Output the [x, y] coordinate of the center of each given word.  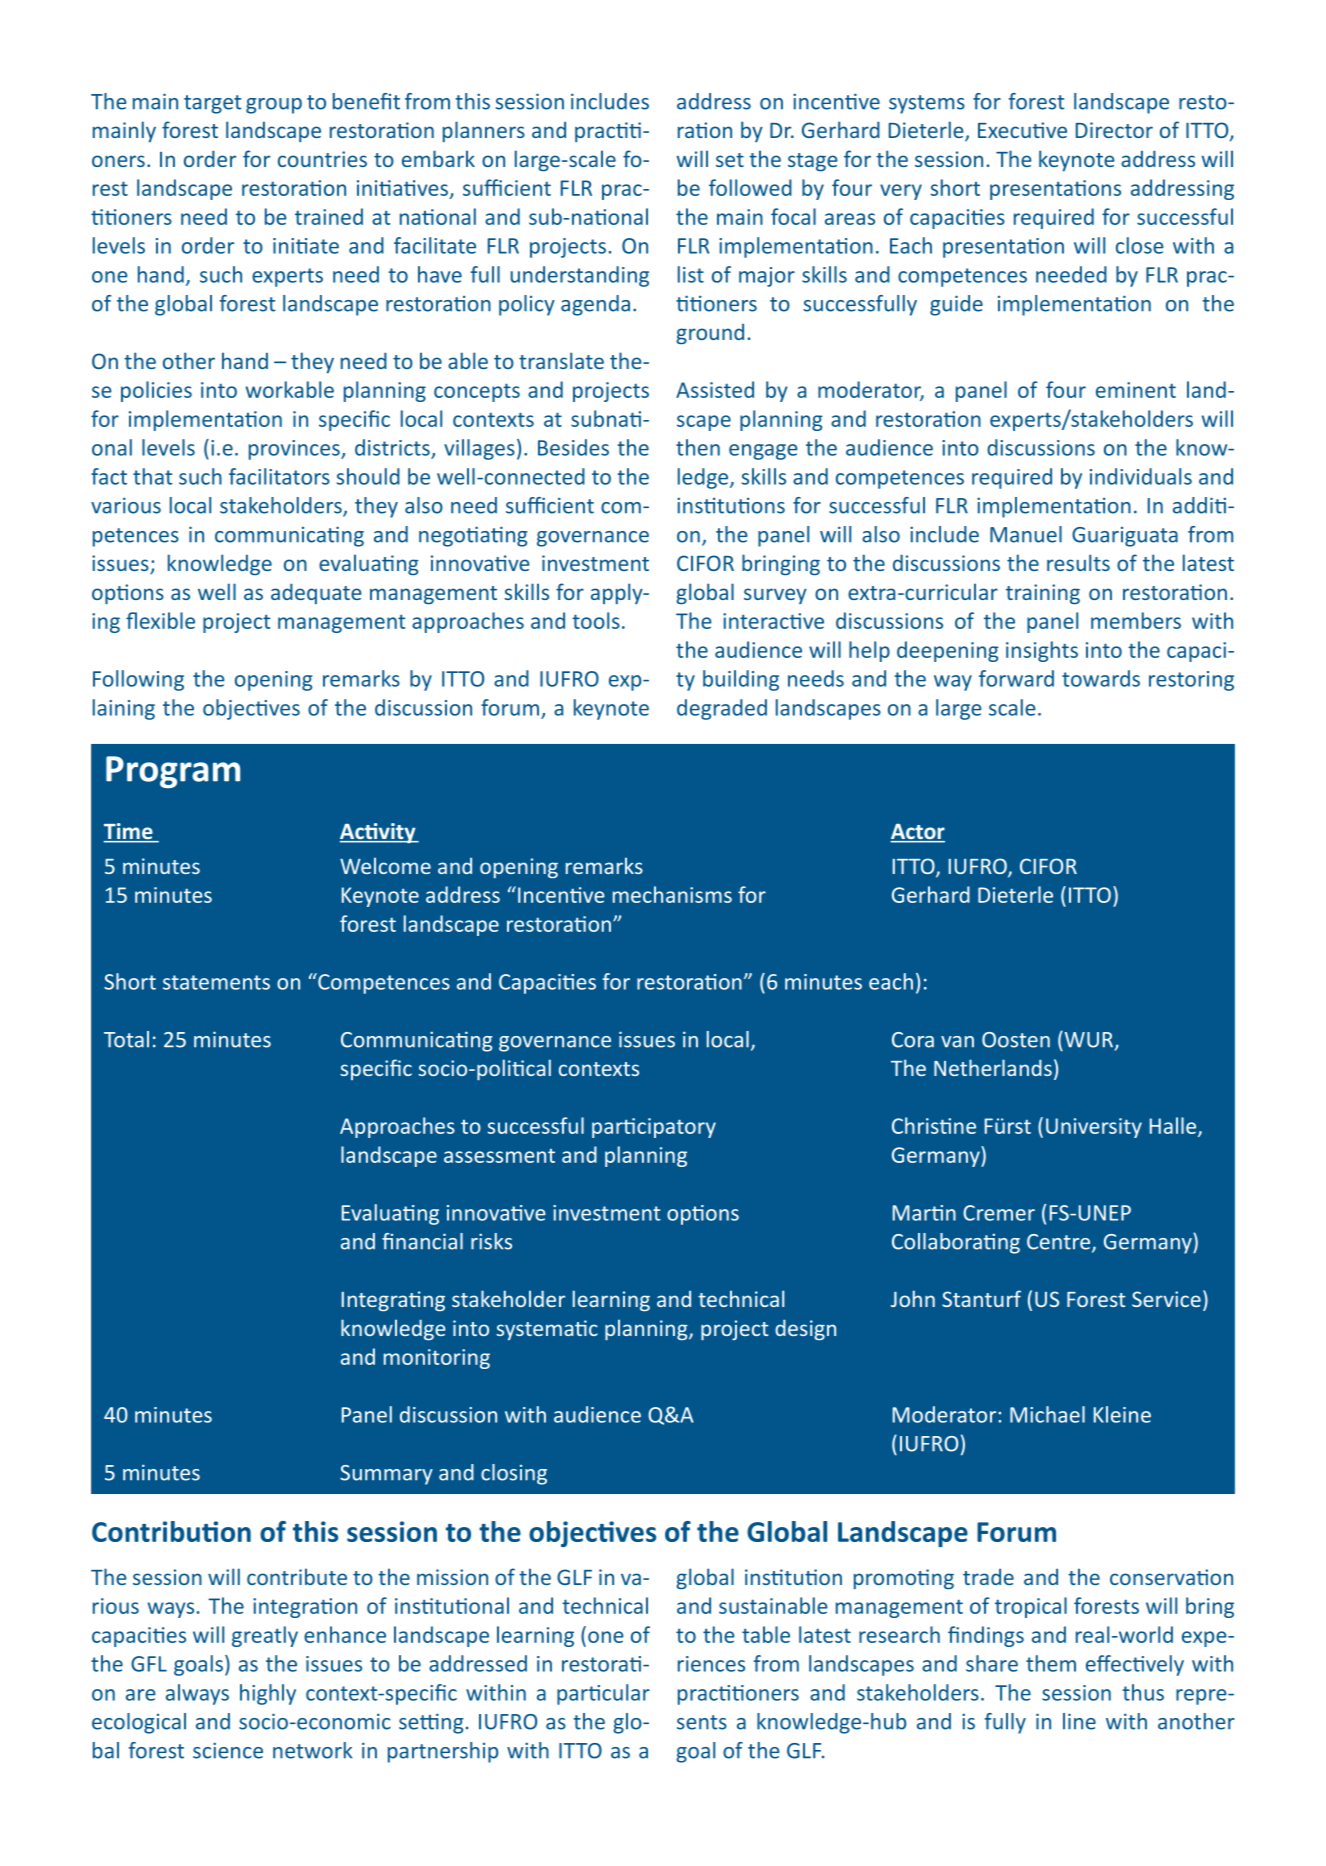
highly [268, 1694]
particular [603, 1694]
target [212, 104]
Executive [1022, 130]
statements [216, 982]
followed [750, 187]
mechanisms [672, 894]
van [957, 1042]
